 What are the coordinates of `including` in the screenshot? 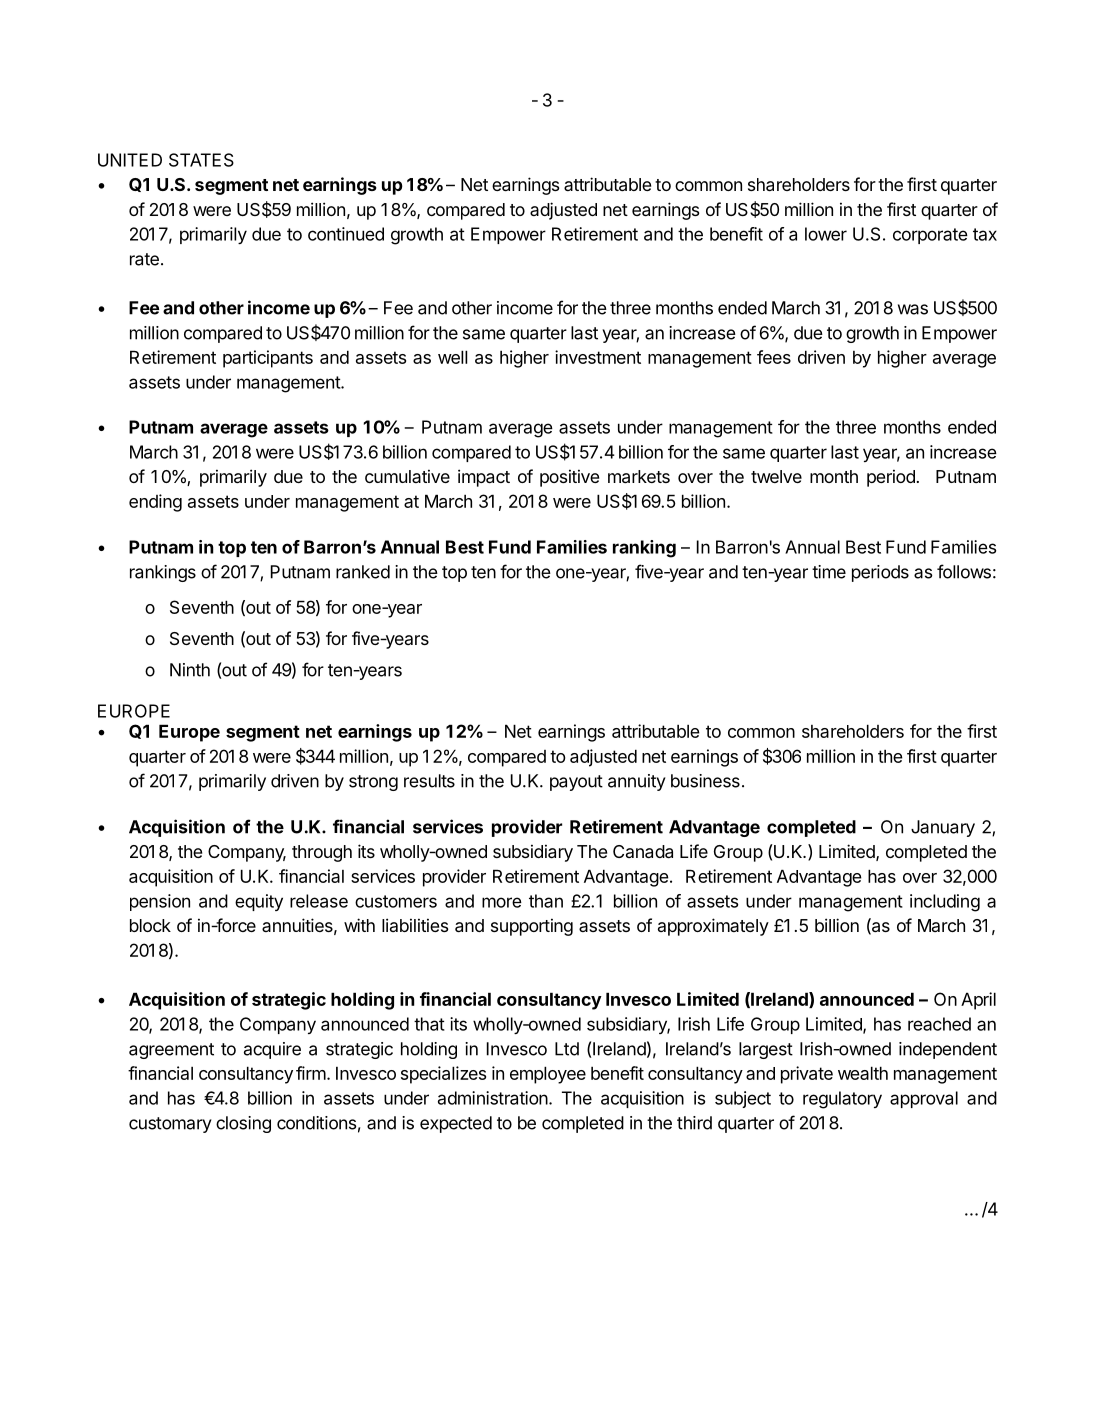 It's located at (945, 903).
